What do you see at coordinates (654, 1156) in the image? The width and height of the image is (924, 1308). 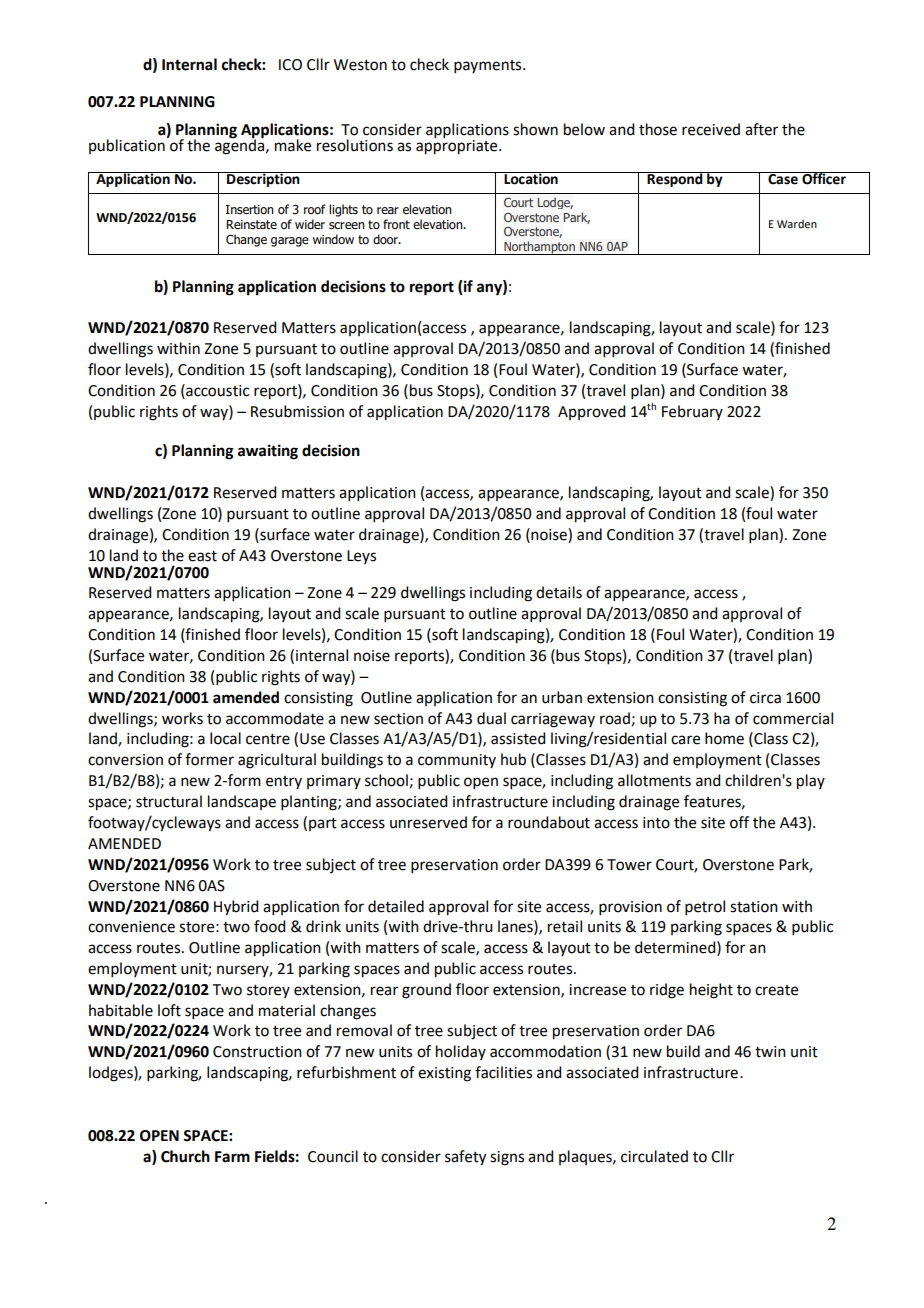 I see `circulated` at bounding box center [654, 1156].
